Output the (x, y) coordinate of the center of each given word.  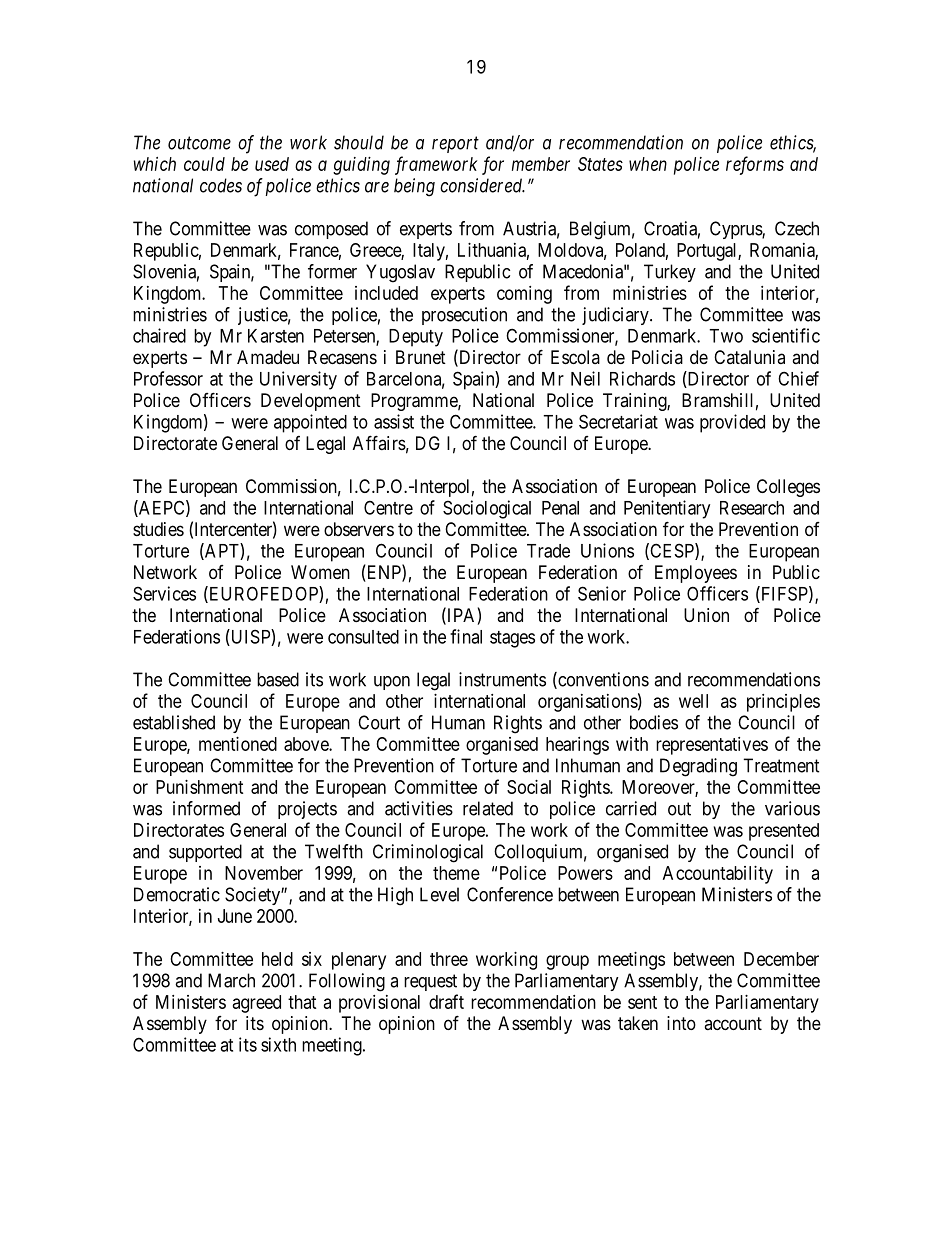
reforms (755, 165)
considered (482, 185)
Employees (696, 574)
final (466, 636)
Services (164, 593)
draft (446, 1001)
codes (221, 185)
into (681, 1023)
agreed (257, 1004)
